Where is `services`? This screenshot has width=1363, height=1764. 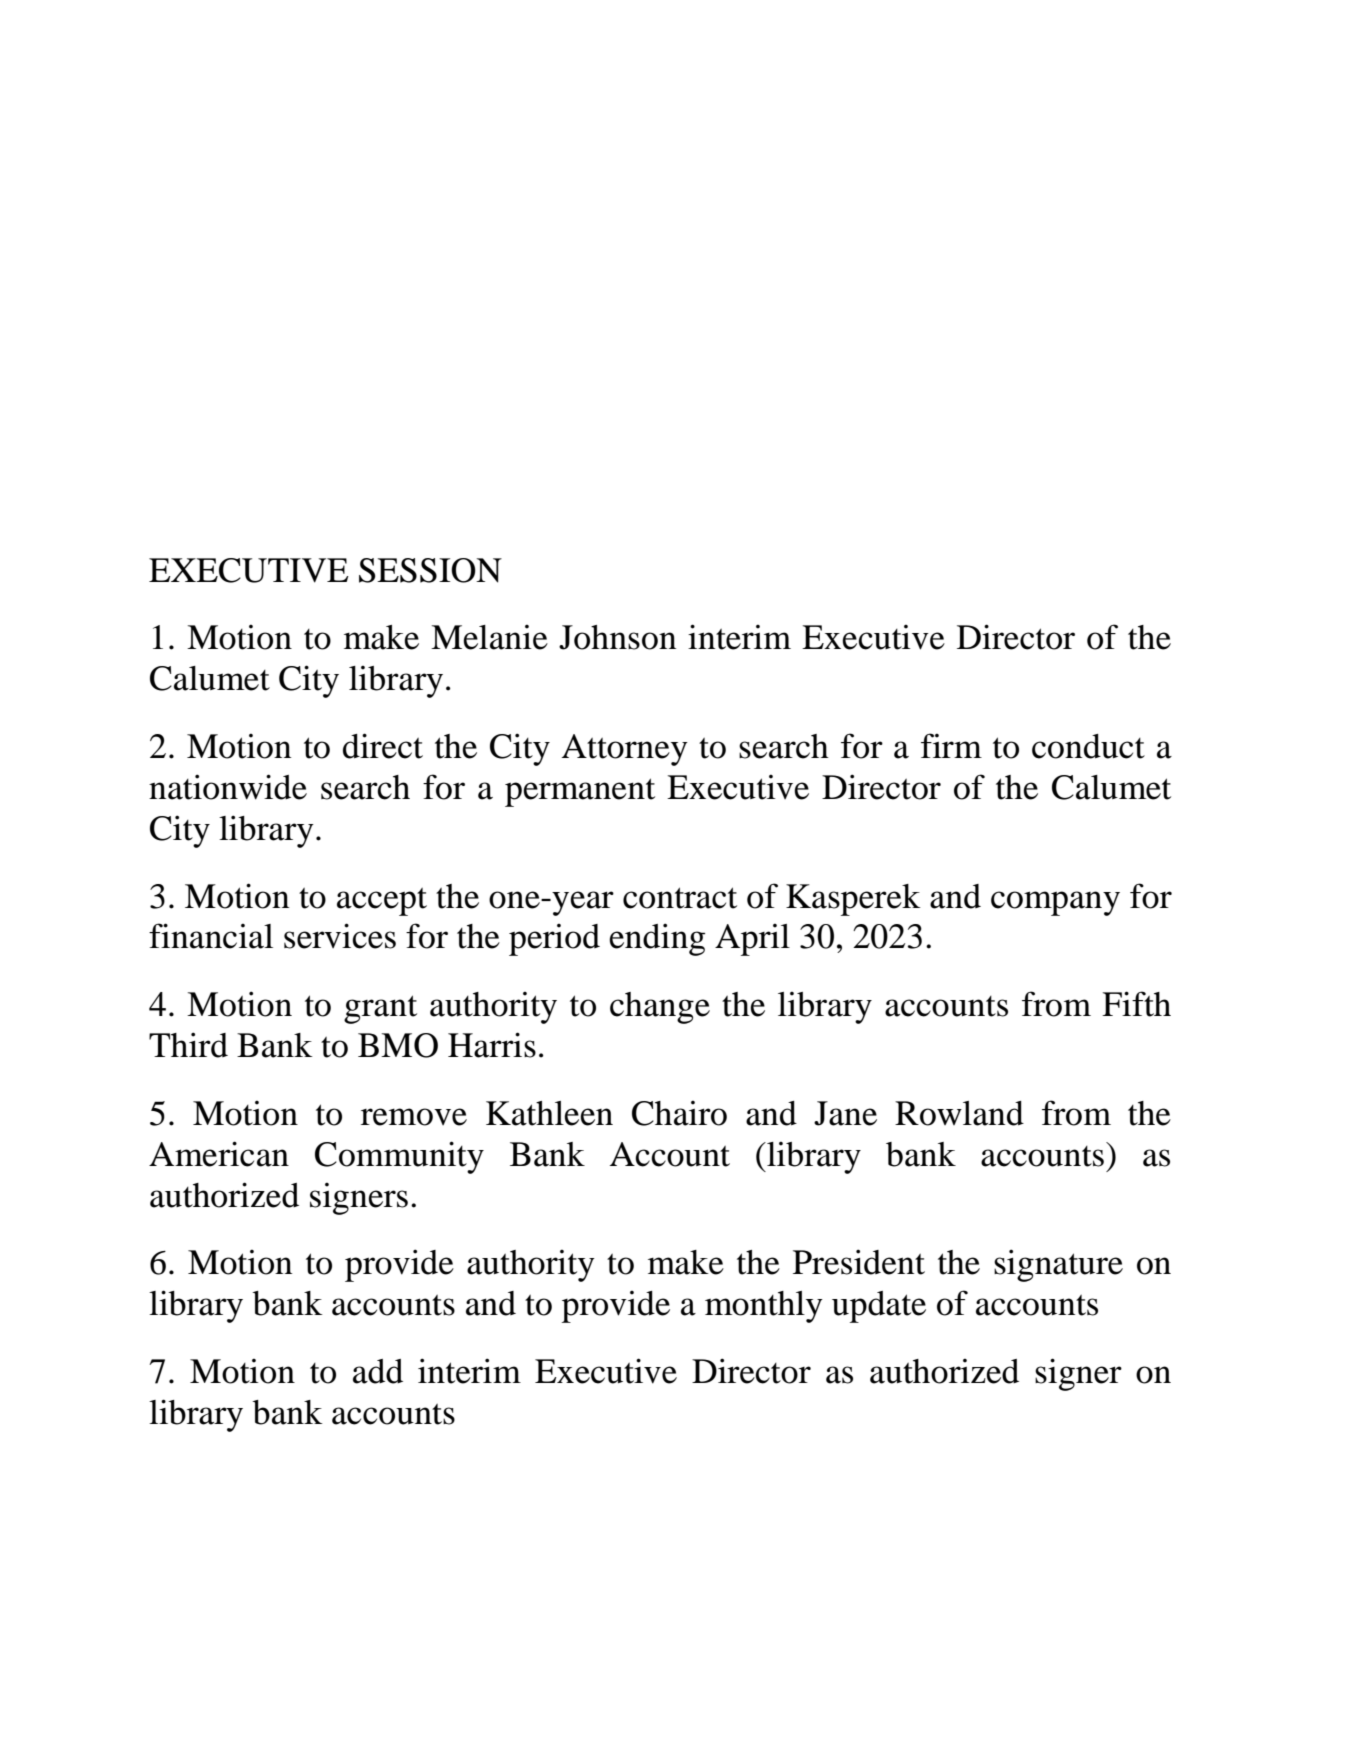 services is located at coordinates (340, 936).
